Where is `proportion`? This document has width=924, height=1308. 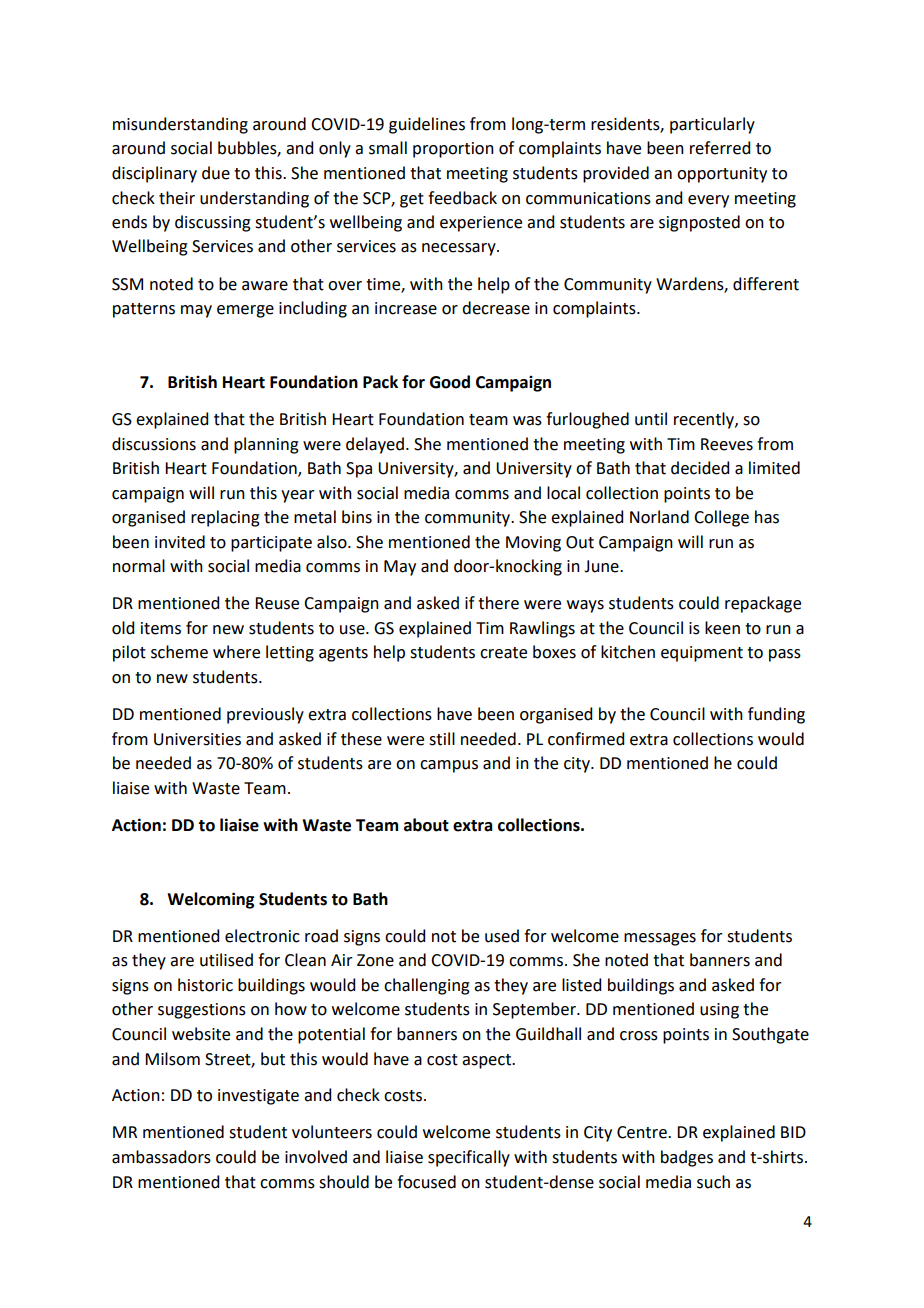 proportion is located at coordinates (453, 150).
